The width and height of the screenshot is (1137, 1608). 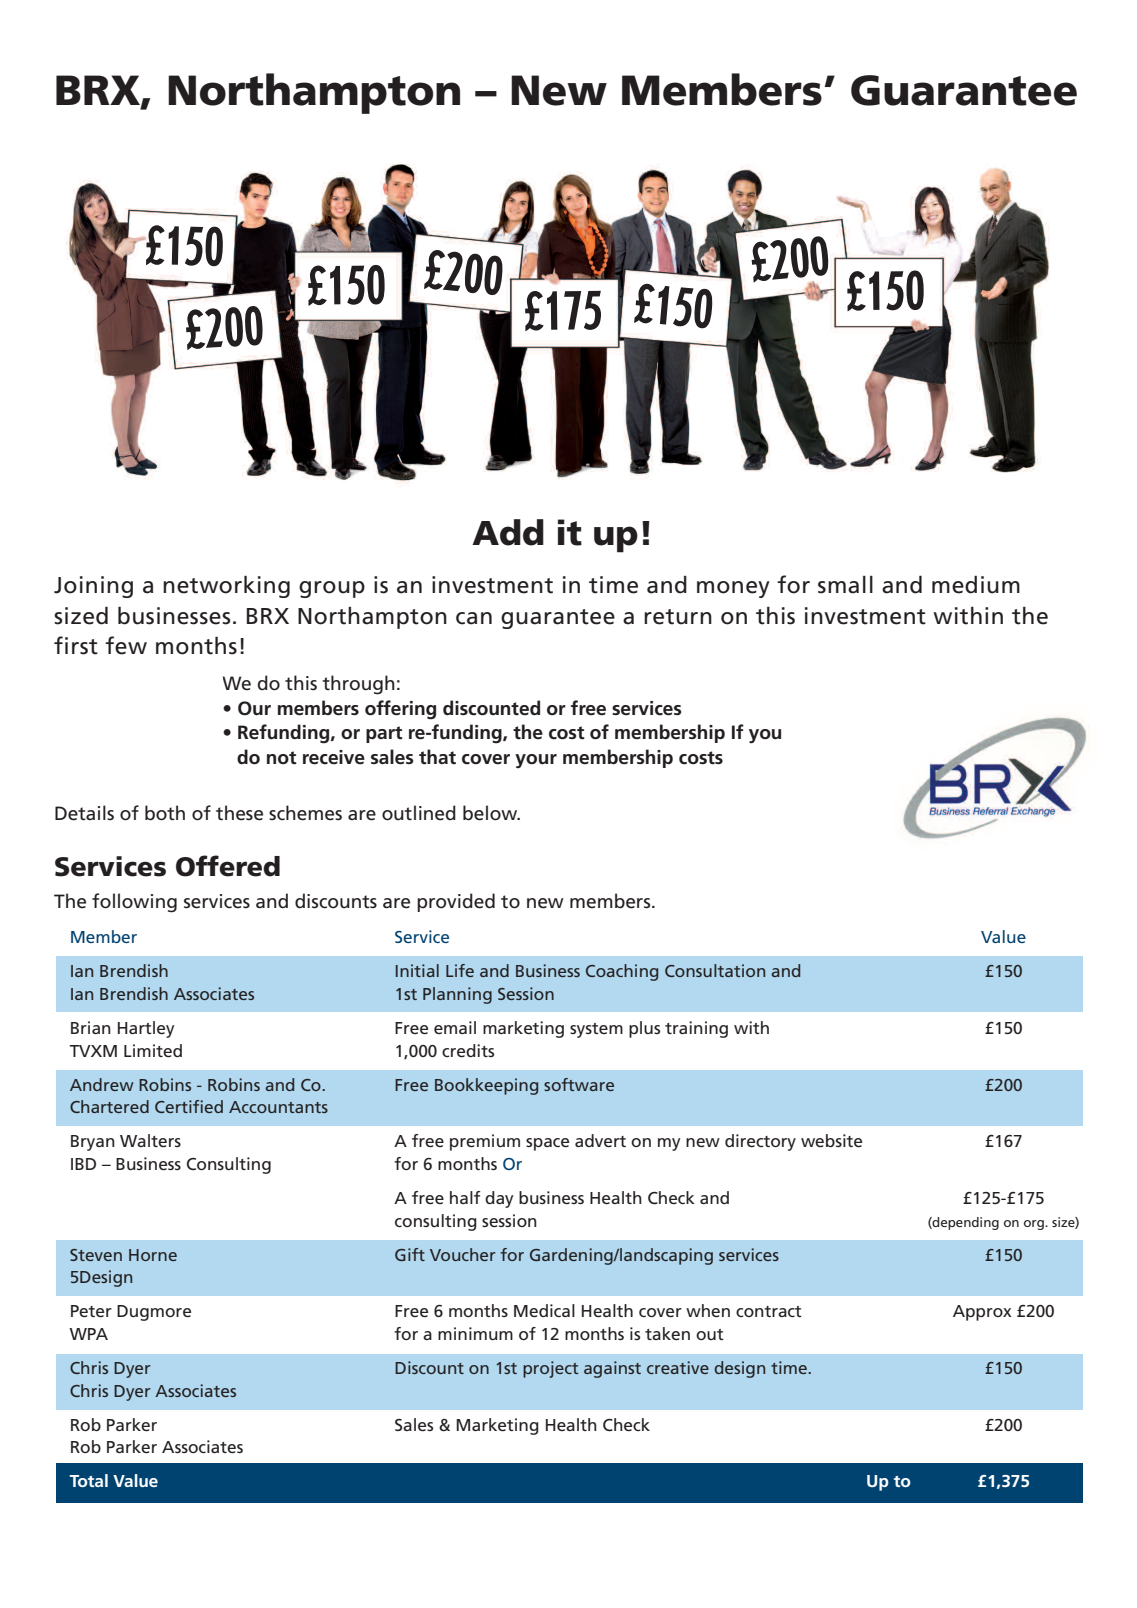 I want to click on website, so click(x=831, y=1140).
